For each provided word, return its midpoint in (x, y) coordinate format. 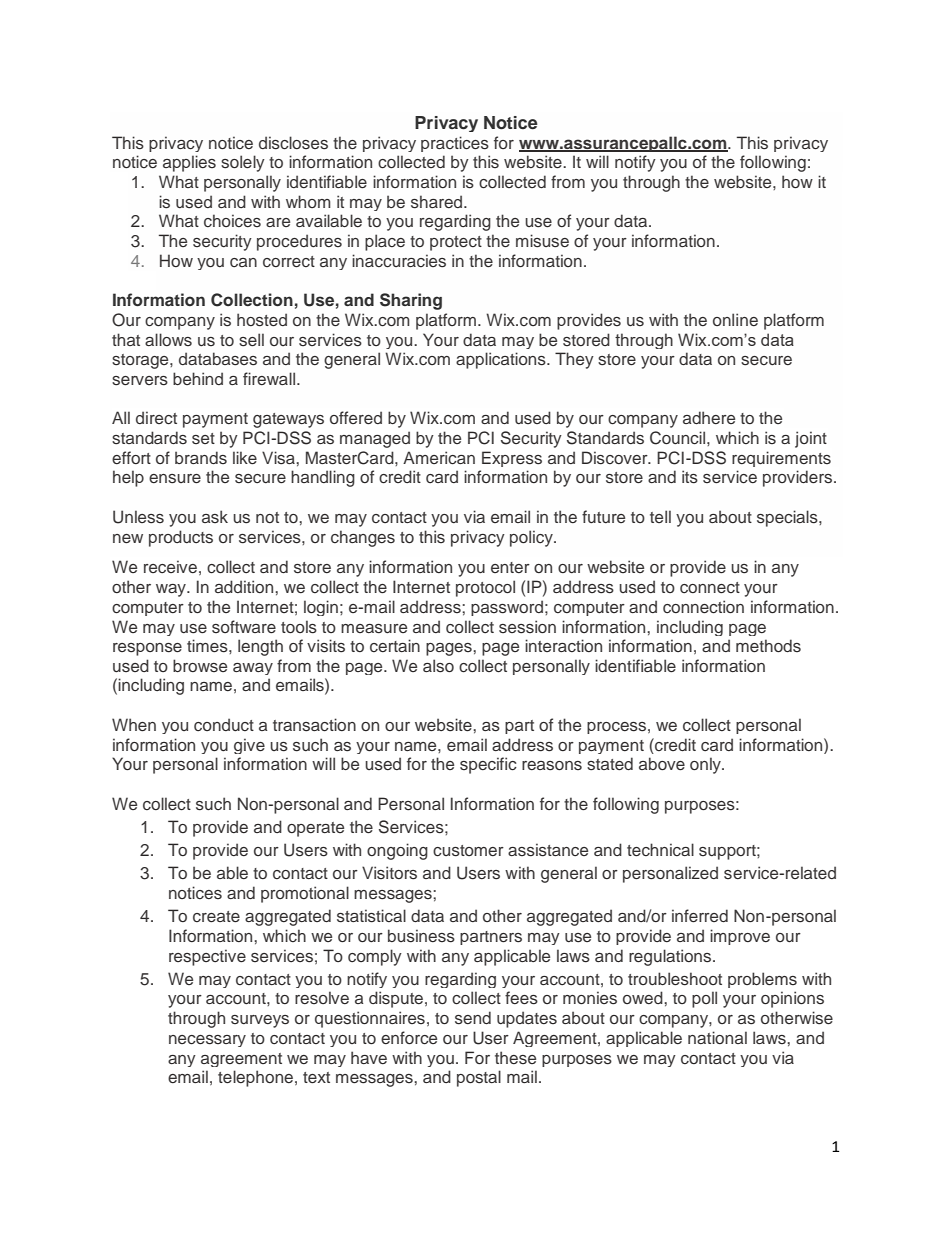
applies (189, 163)
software (244, 626)
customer (468, 851)
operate (315, 829)
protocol (485, 588)
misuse (542, 241)
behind (198, 378)
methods (768, 645)
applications (502, 360)
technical (660, 849)
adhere (709, 417)
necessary (207, 1041)
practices (455, 144)
